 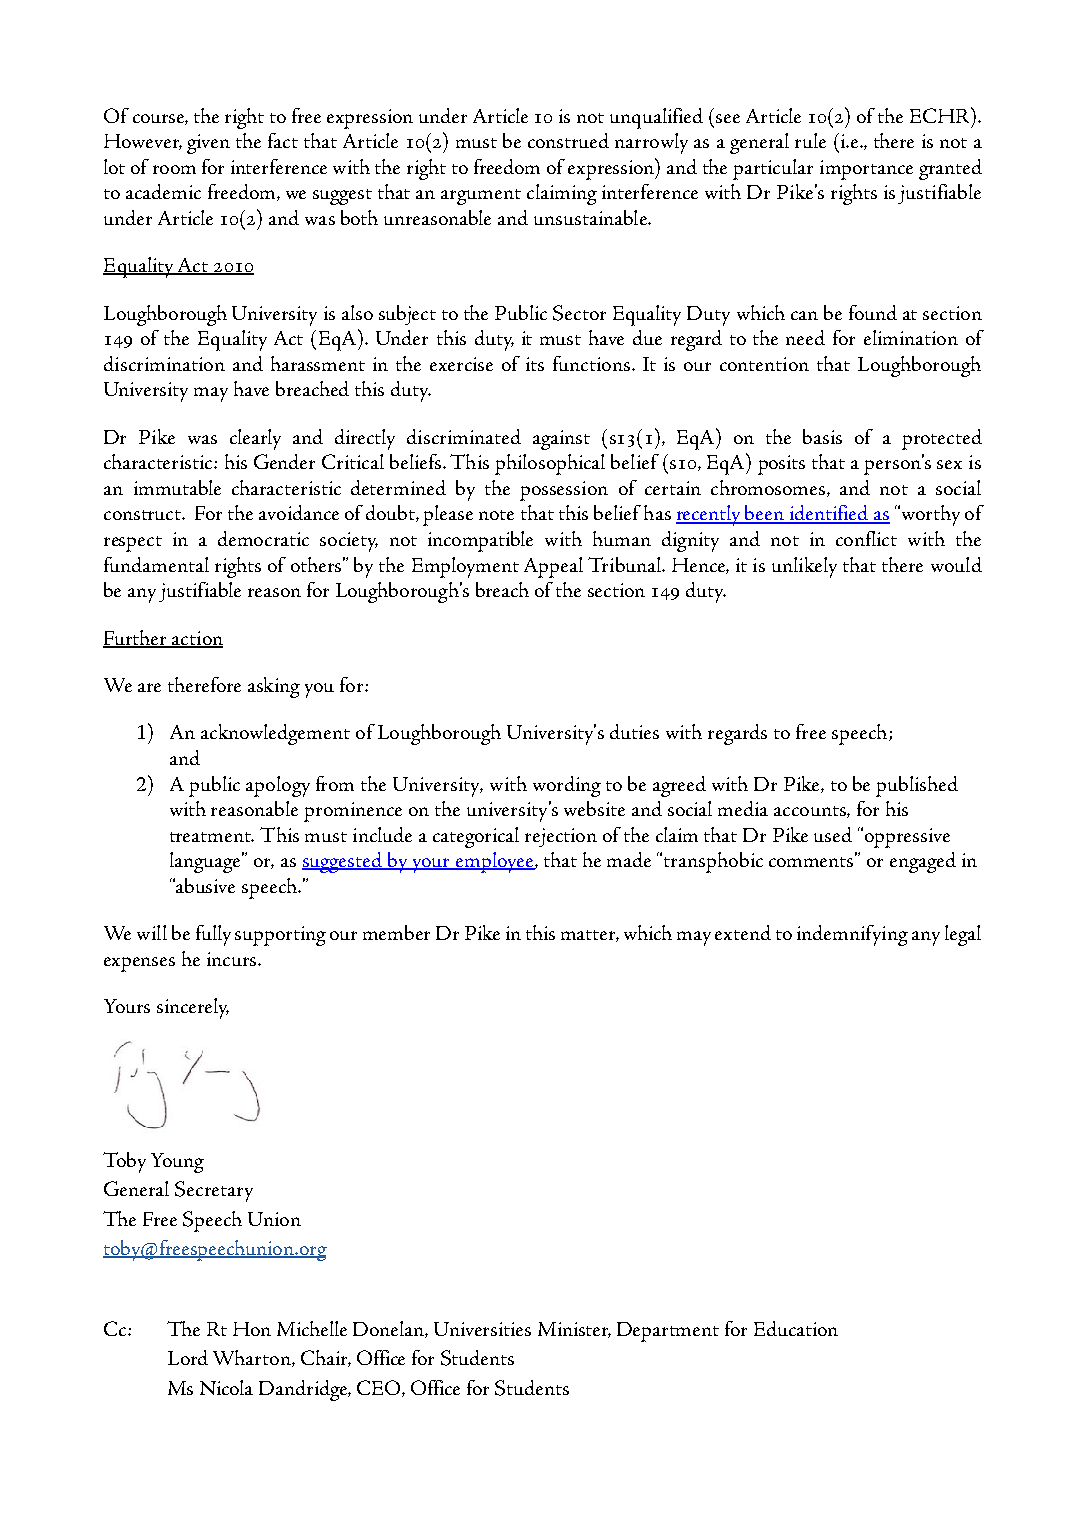 I want to click on Minister, so click(x=574, y=1330).
